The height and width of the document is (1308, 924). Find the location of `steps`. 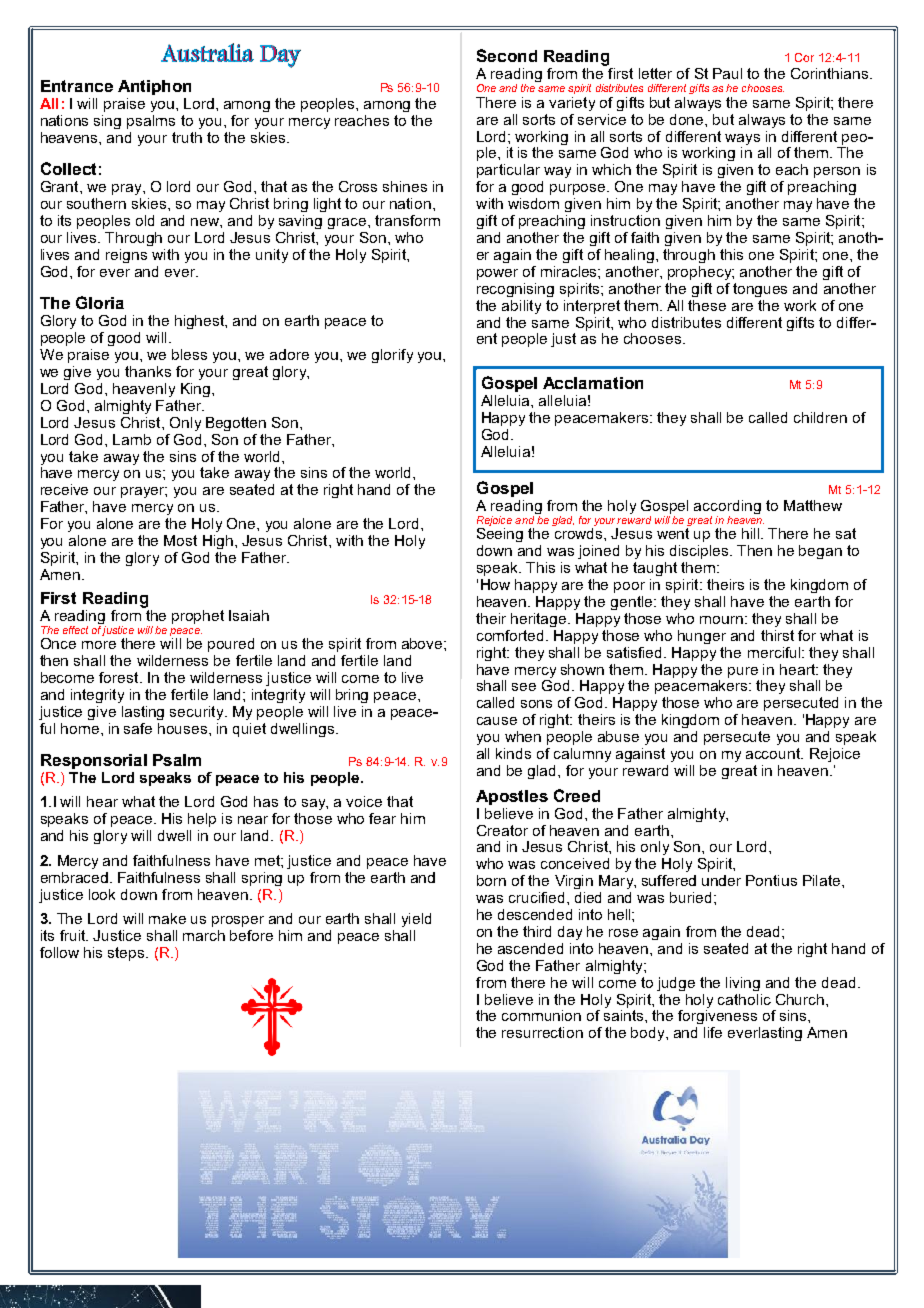

steps is located at coordinates (127, 954).
